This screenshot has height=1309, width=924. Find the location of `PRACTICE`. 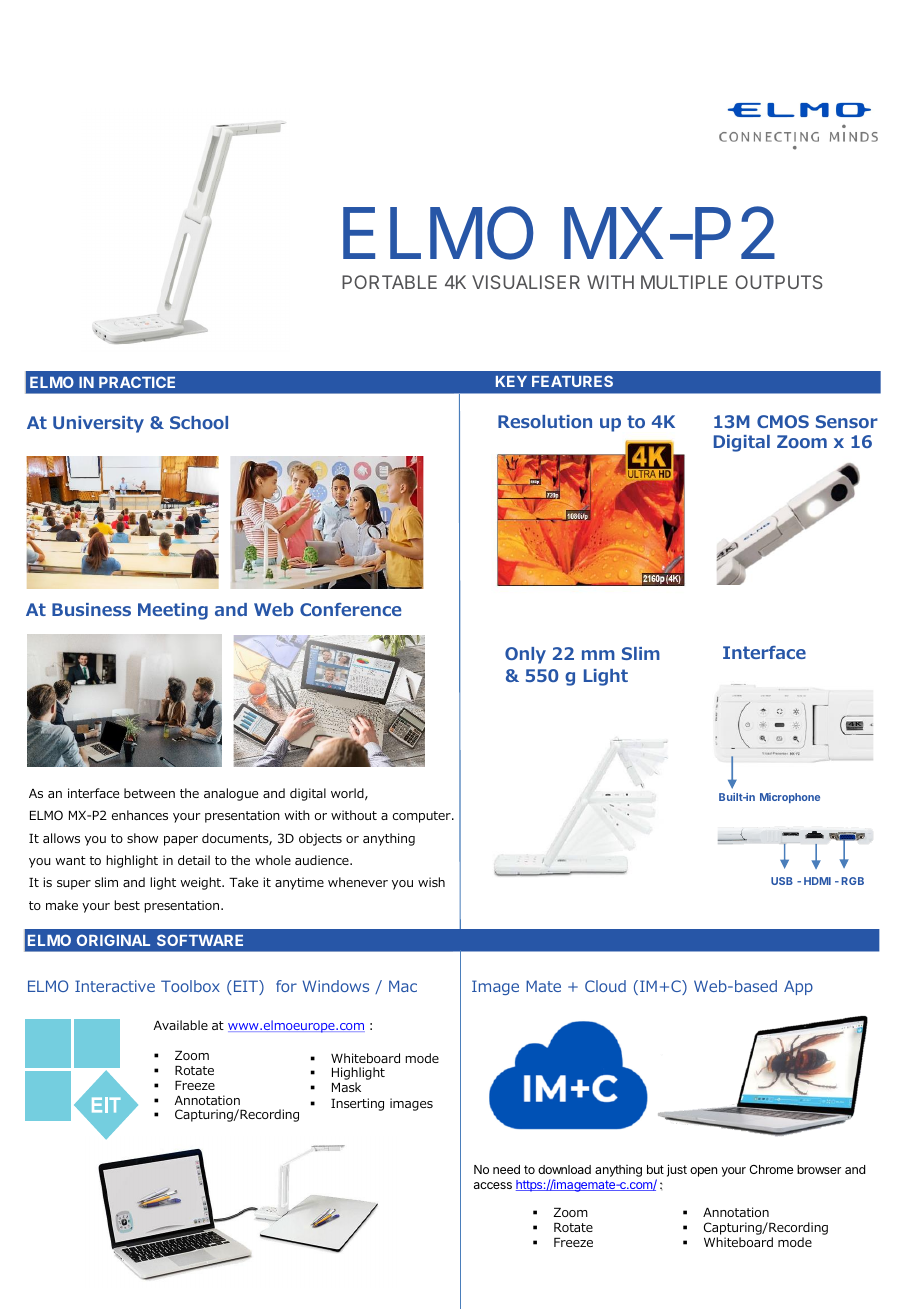

PRACTICE is located at coordinates (137, 382).
